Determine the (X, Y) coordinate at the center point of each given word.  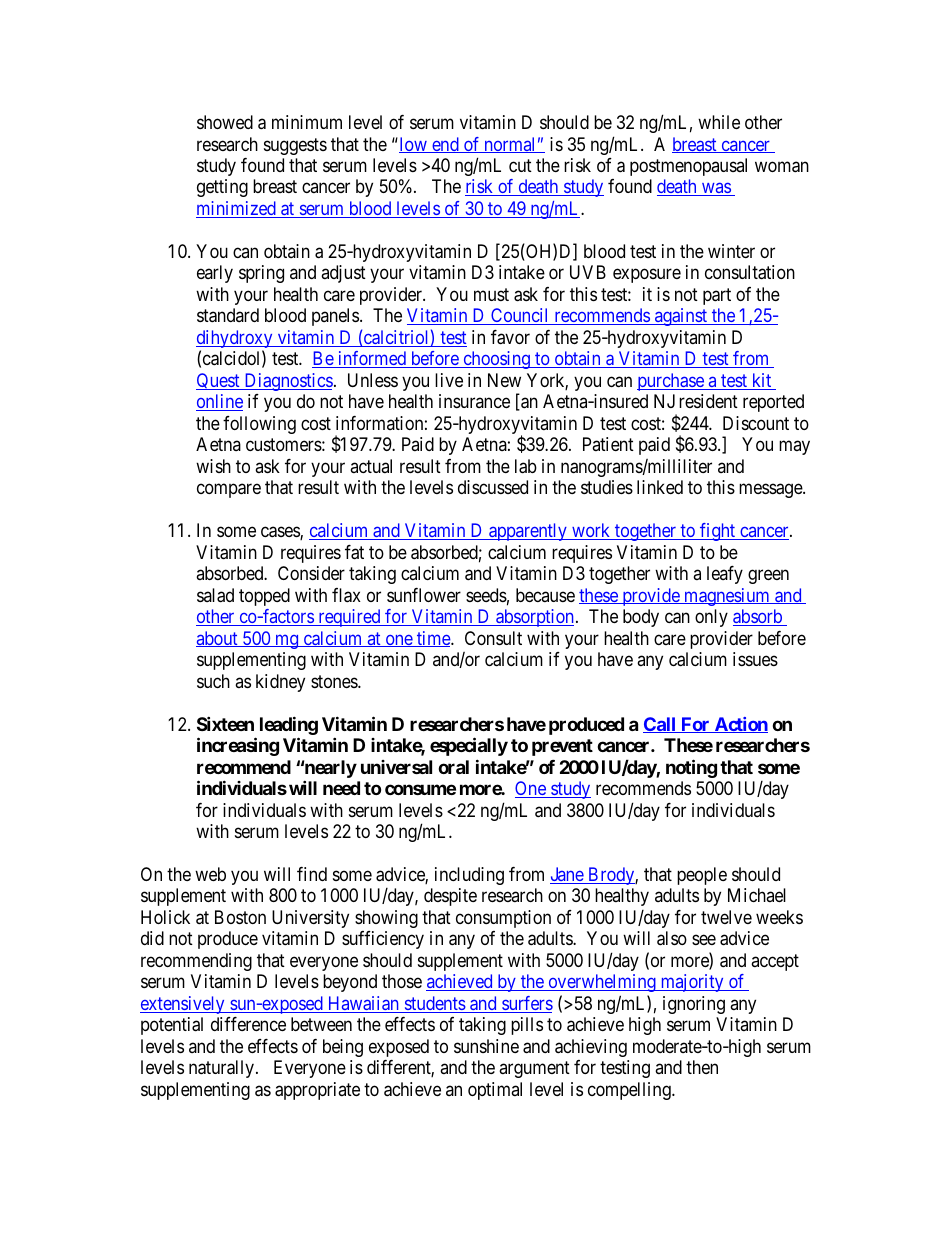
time (433, 639)
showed (225, 122)
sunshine (486, 1046)
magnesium (727, 597)
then (702, 1067)
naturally (223, 1069)
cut (520, 165)
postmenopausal (688, 167)
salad (215, 595)
